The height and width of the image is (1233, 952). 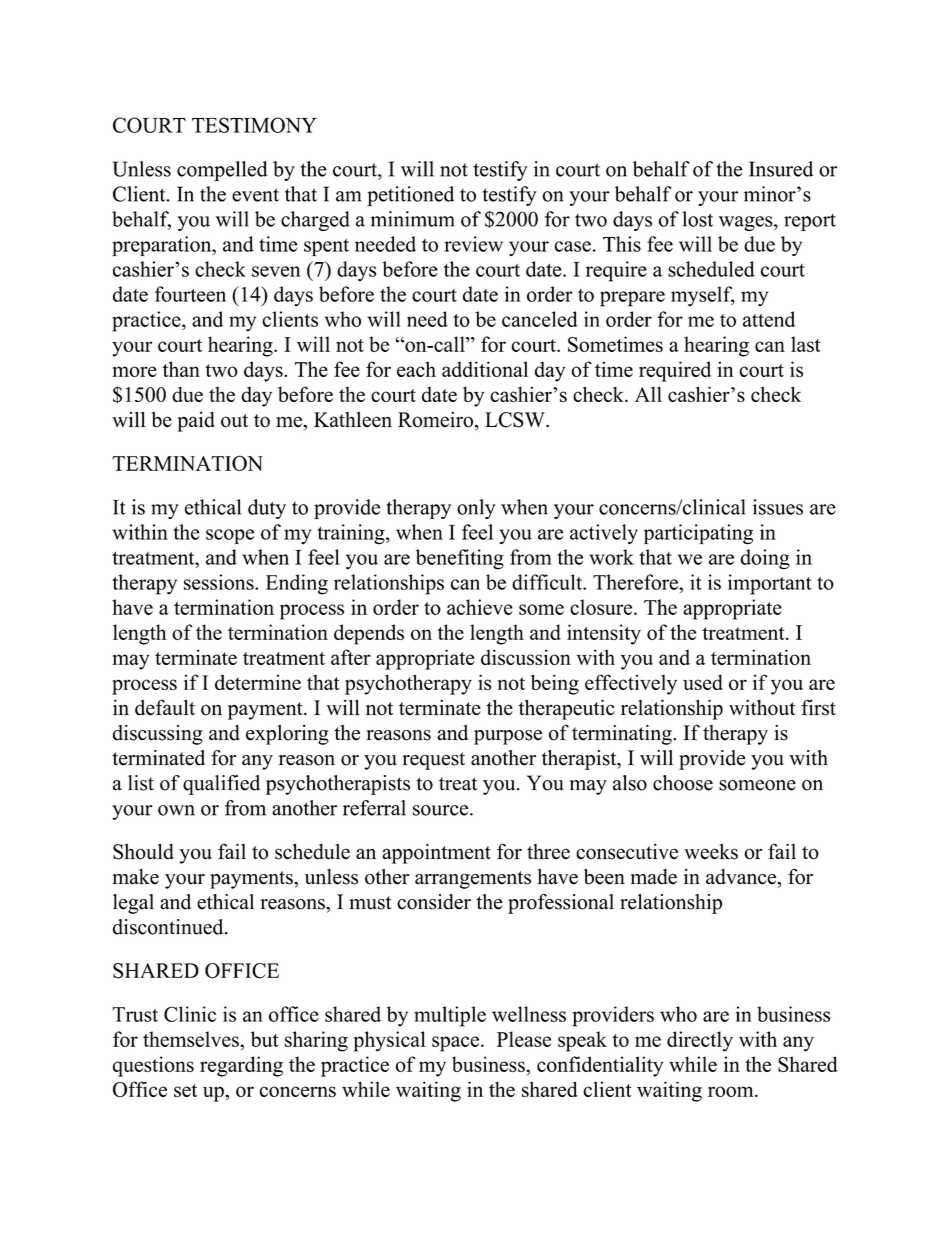 What do you see at coordinates (732, 1091) in the image?
I see `room` at bounding box center [732, 1091].
